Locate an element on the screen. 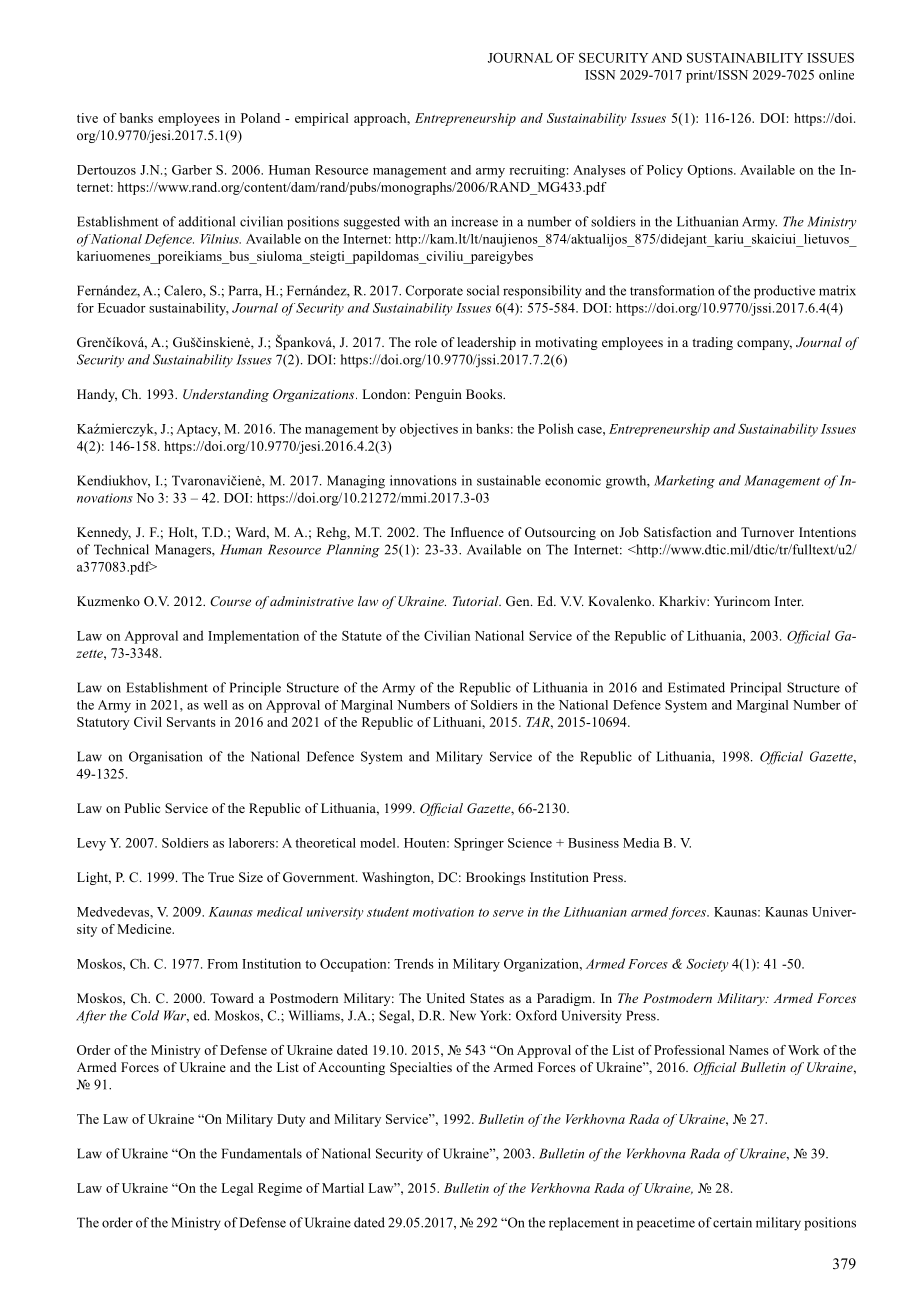  Martial is located at coordinates (343, 1188).
